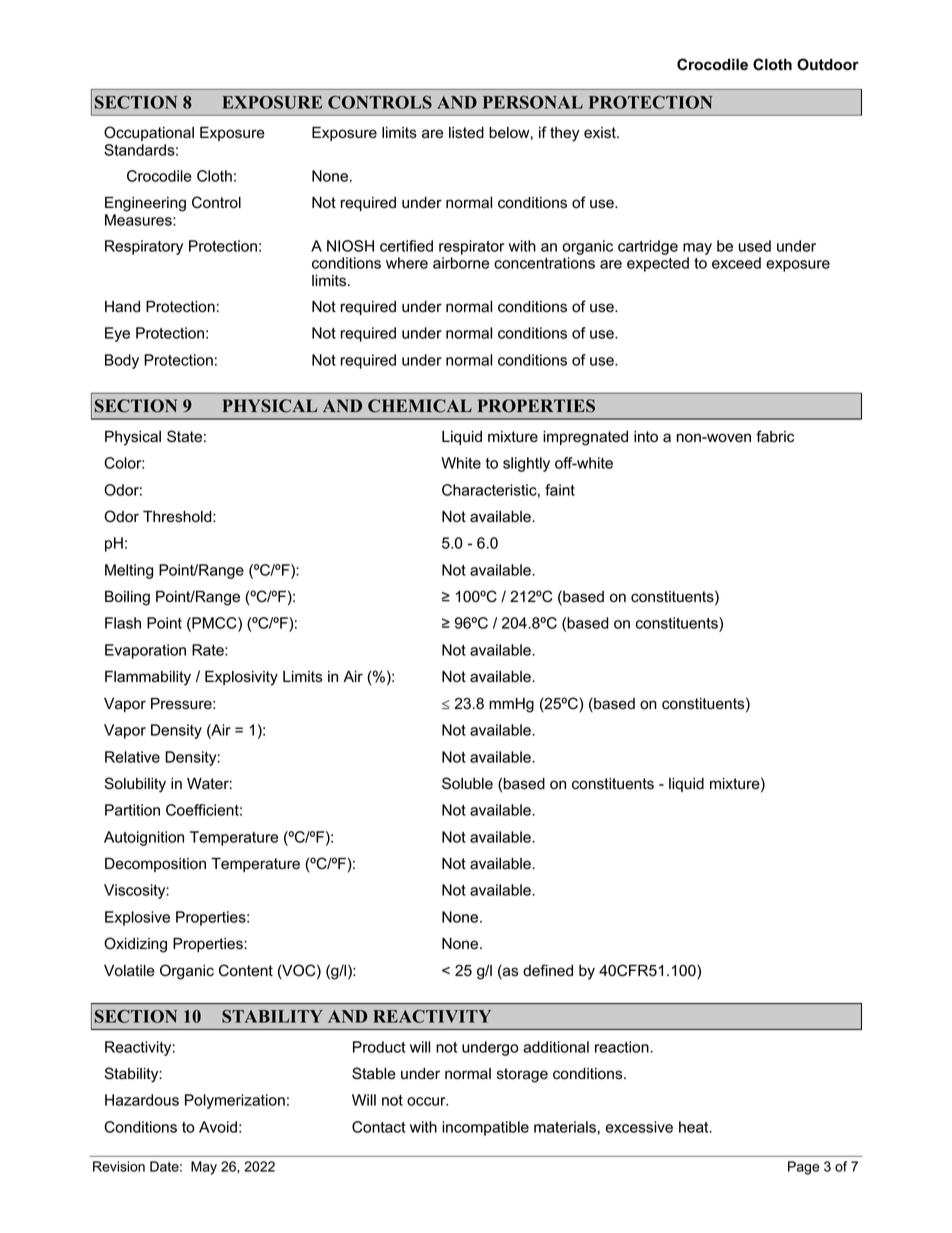 The image size is (952, 1233). Describe the element at coordinates (548, 970) in the screenshot. I see `defined` at that location.
